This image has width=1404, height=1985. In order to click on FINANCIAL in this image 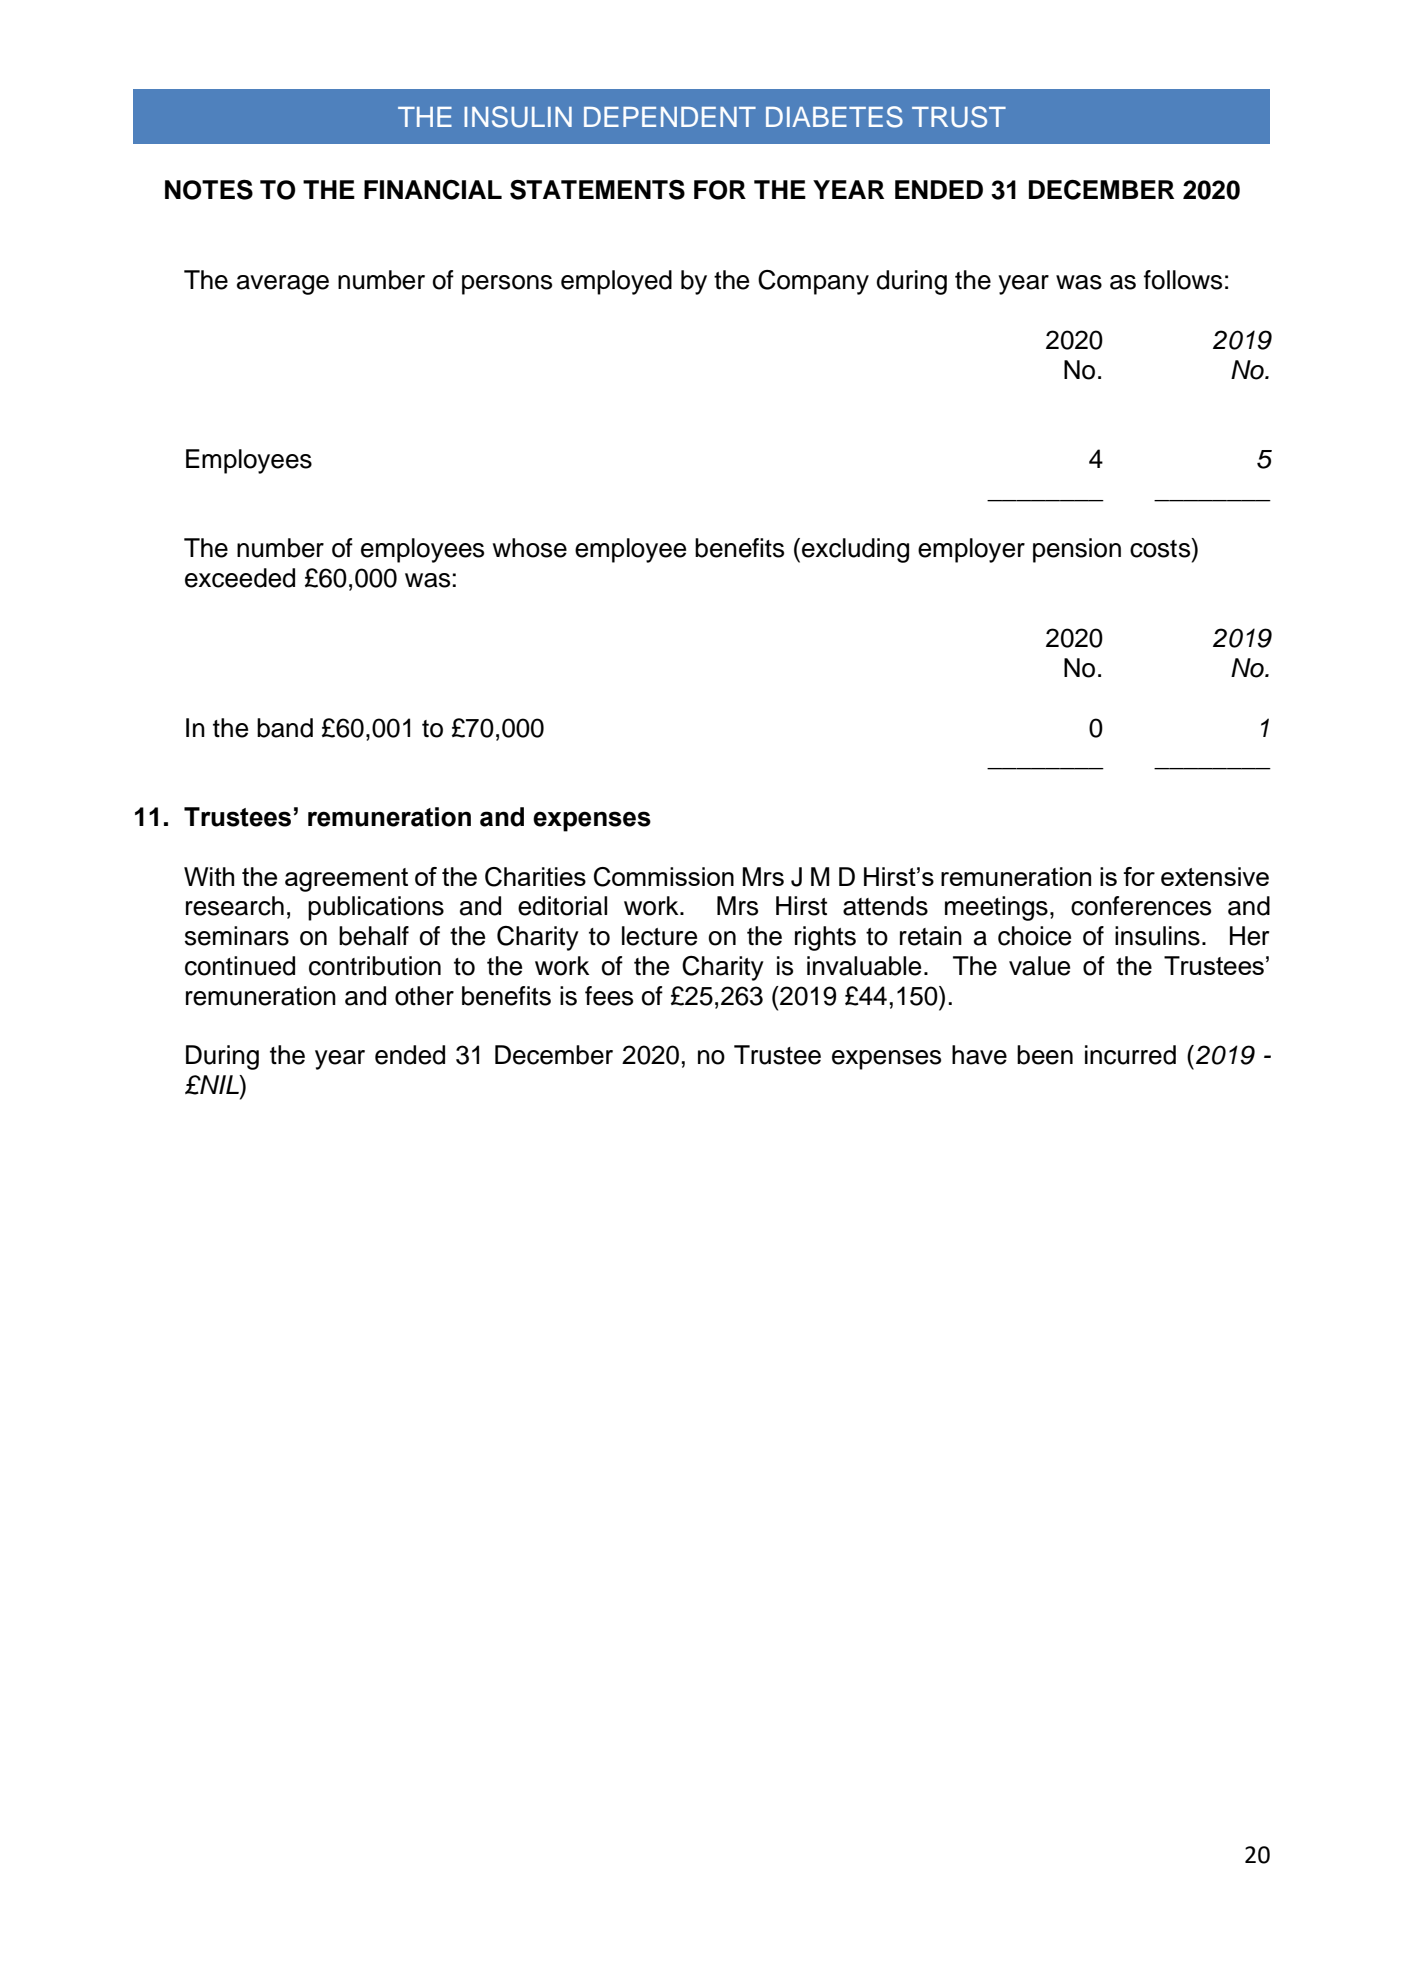, I will do `click(433, 190)`.
